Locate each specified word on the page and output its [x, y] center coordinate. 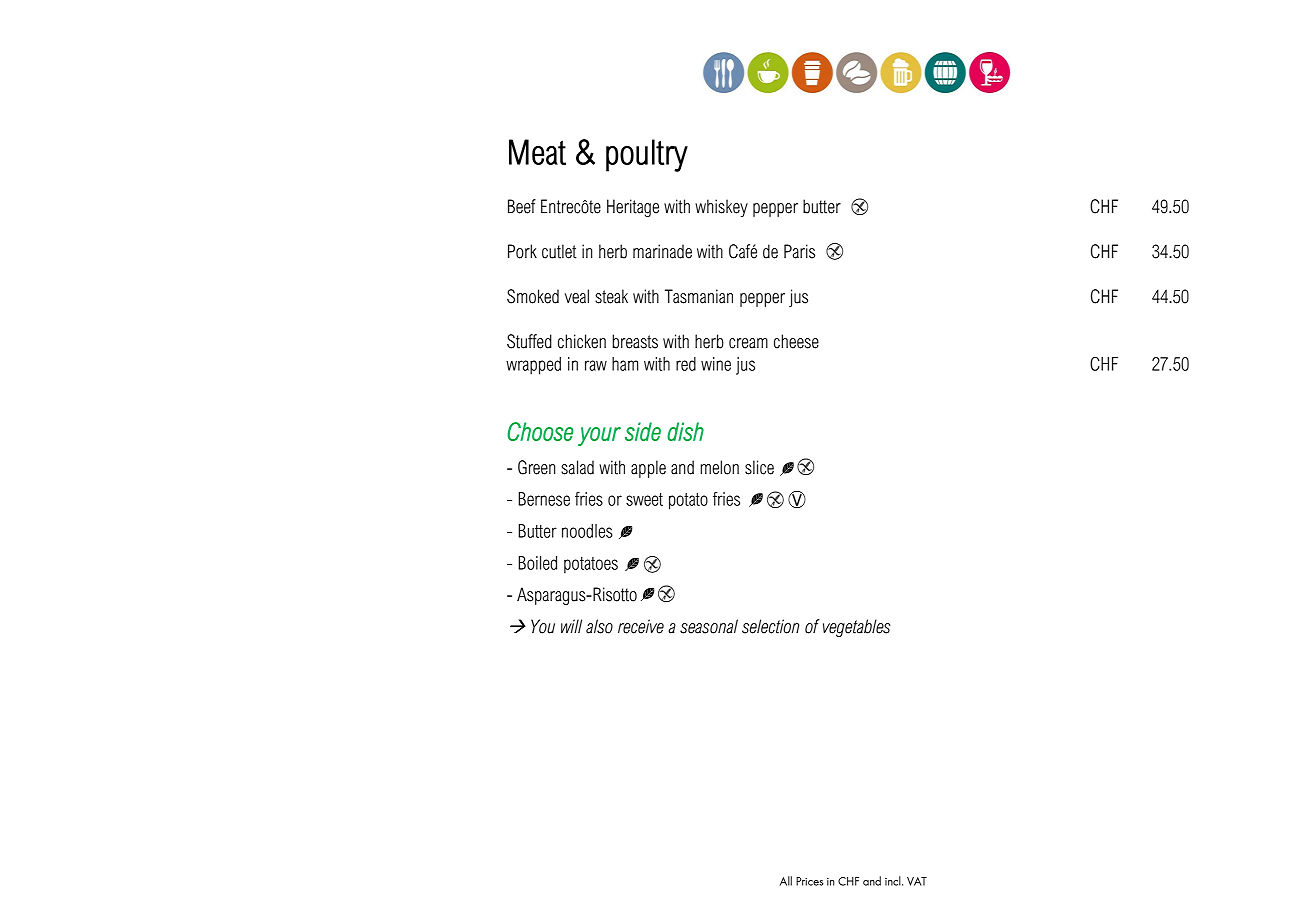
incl [894, 881]
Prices [809, 881]
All [786, 881]
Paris [799, 251]
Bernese [544, 499]
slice [759, 467]
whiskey [721, 208]
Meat [537, 152]
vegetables [856, 628]
